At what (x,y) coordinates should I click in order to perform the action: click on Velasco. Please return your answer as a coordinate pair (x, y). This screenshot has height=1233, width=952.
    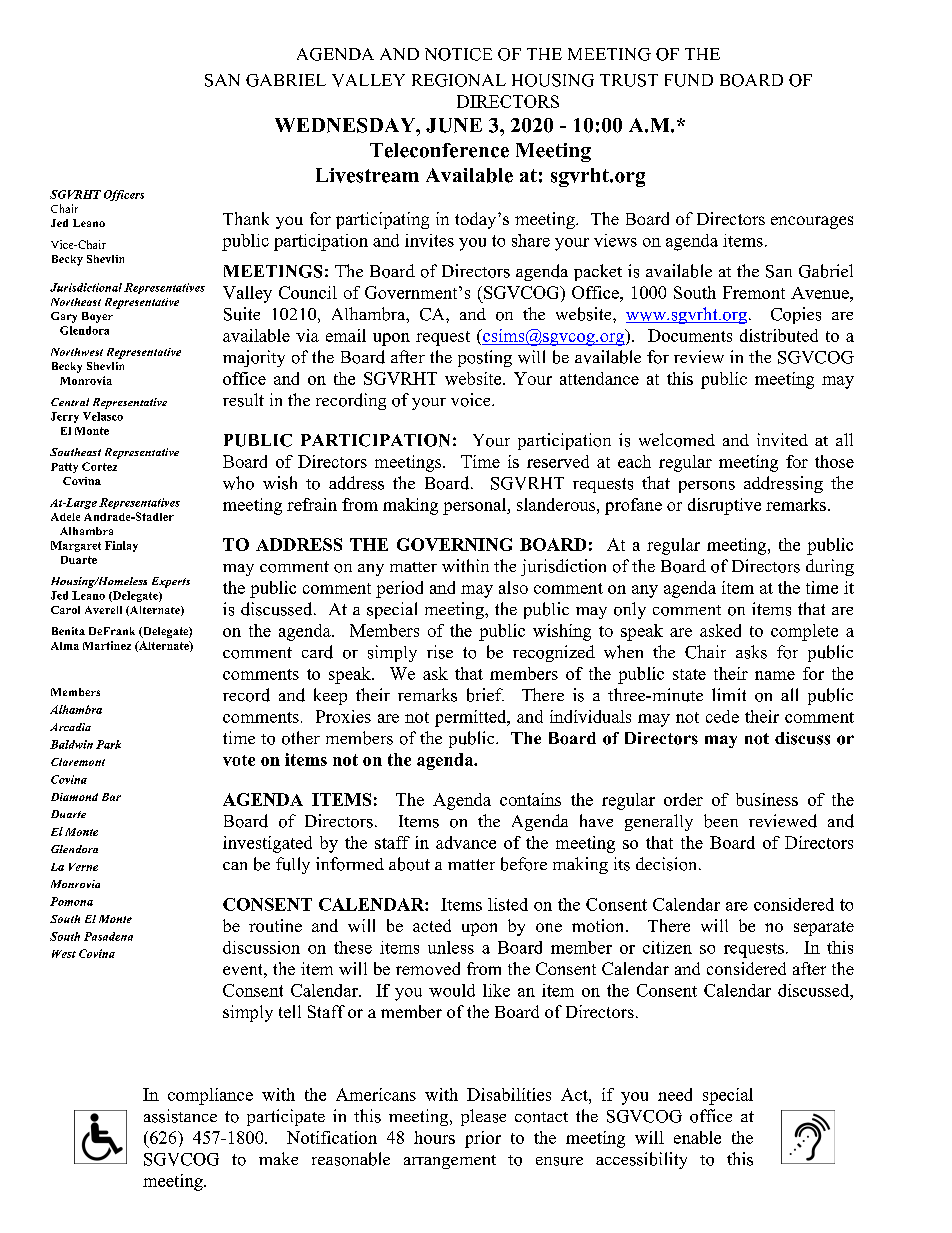
    Looking at the image, I should click on (103, 416).
